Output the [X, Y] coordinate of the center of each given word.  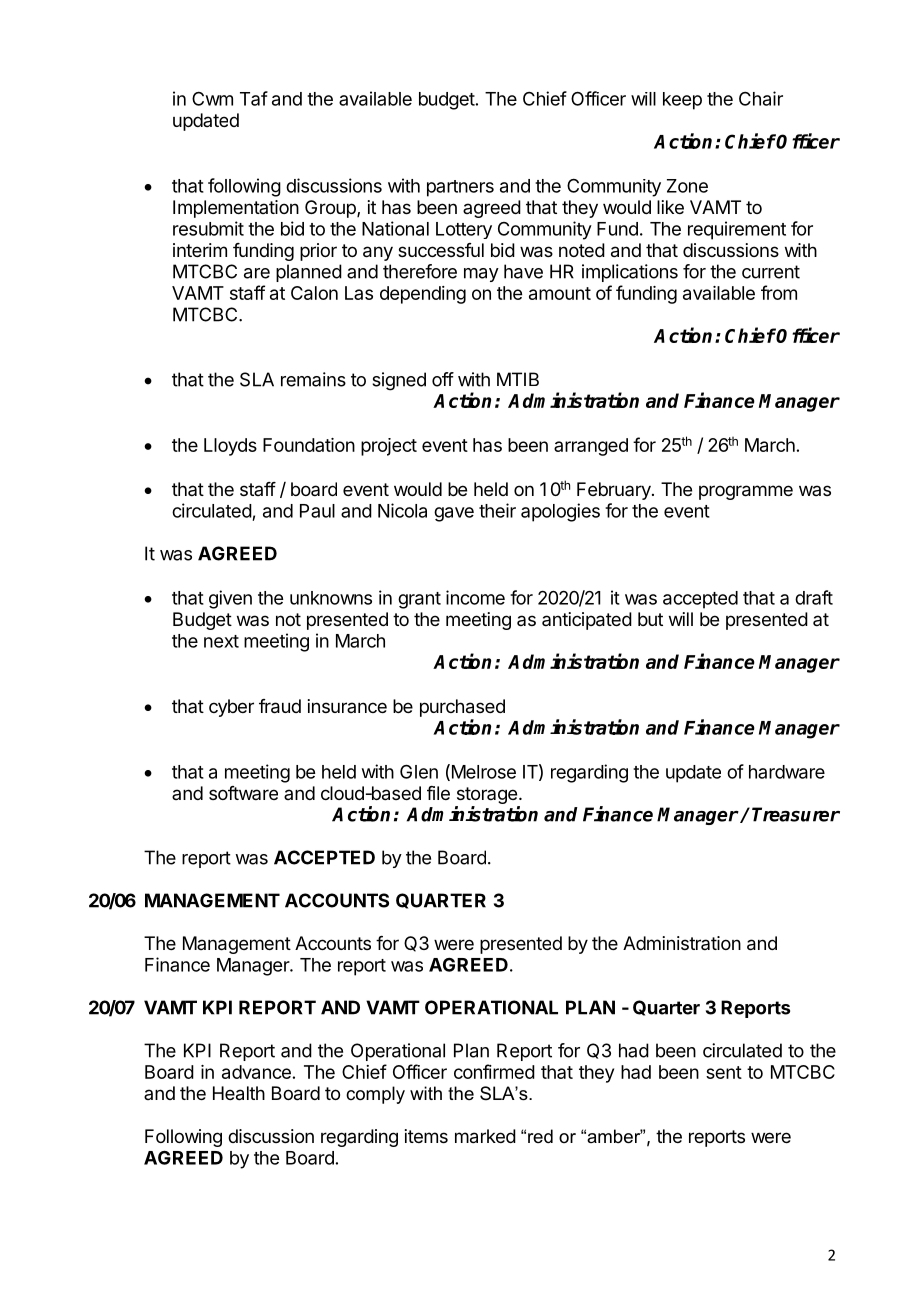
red [540, 1136]
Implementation [236, 209]
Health [239, 1093]
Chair [761, 98]
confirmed [494, 1071]
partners [460, 188]
